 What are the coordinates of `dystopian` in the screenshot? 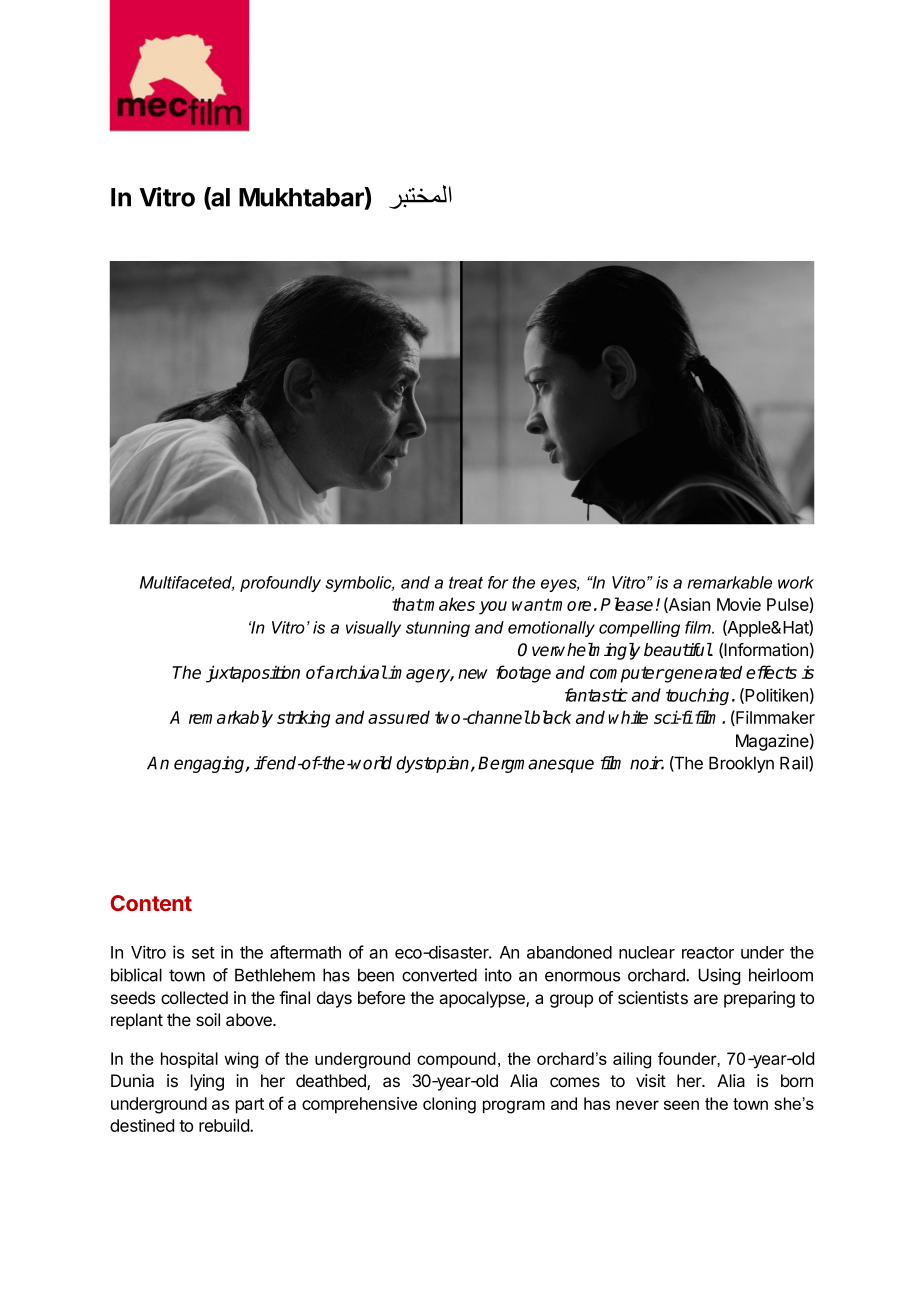 It's located at (434, 764).
